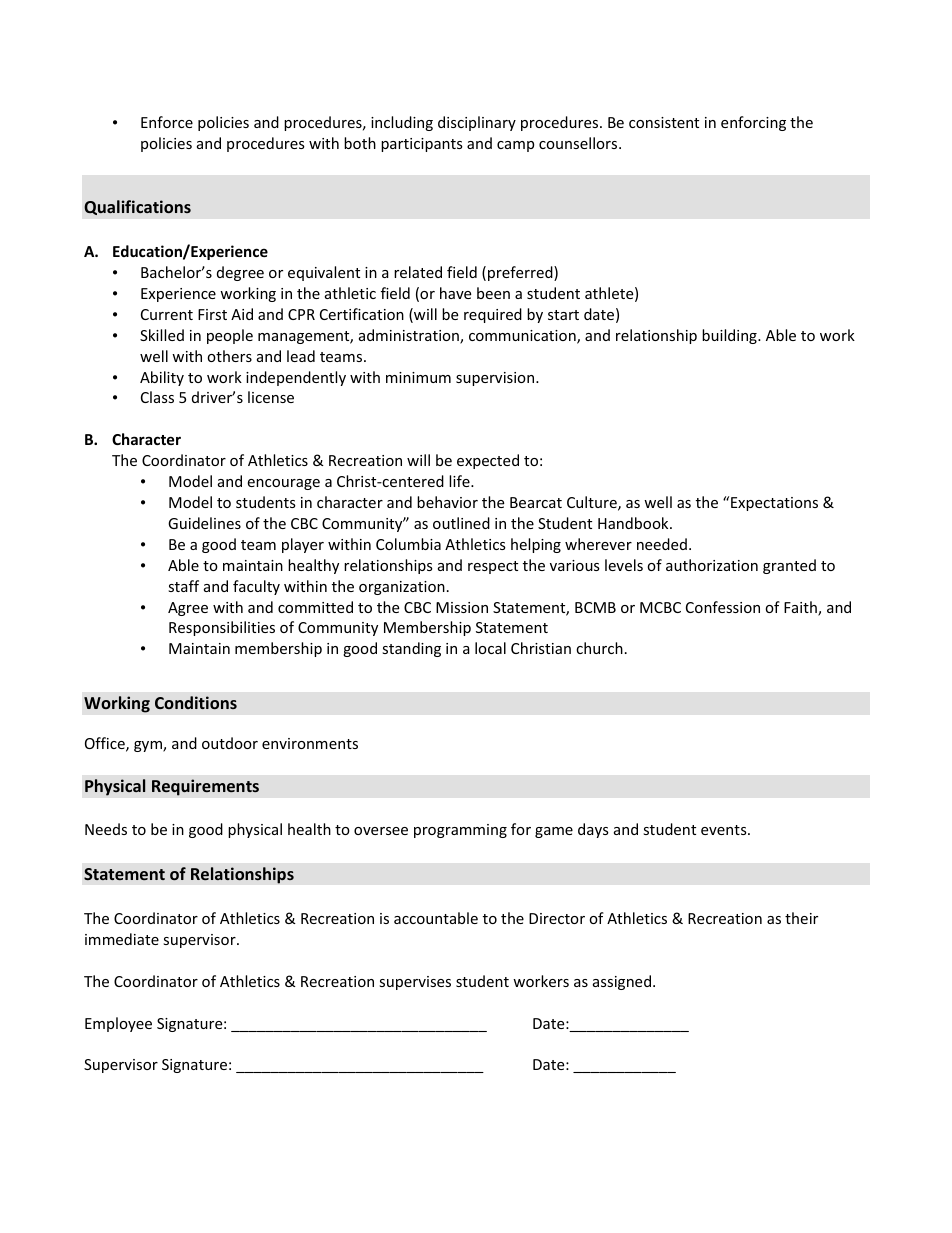 This page has height=1233, width=952. Describe the element at coordinates (493, 567) in the page. I see `respect` at that location.
